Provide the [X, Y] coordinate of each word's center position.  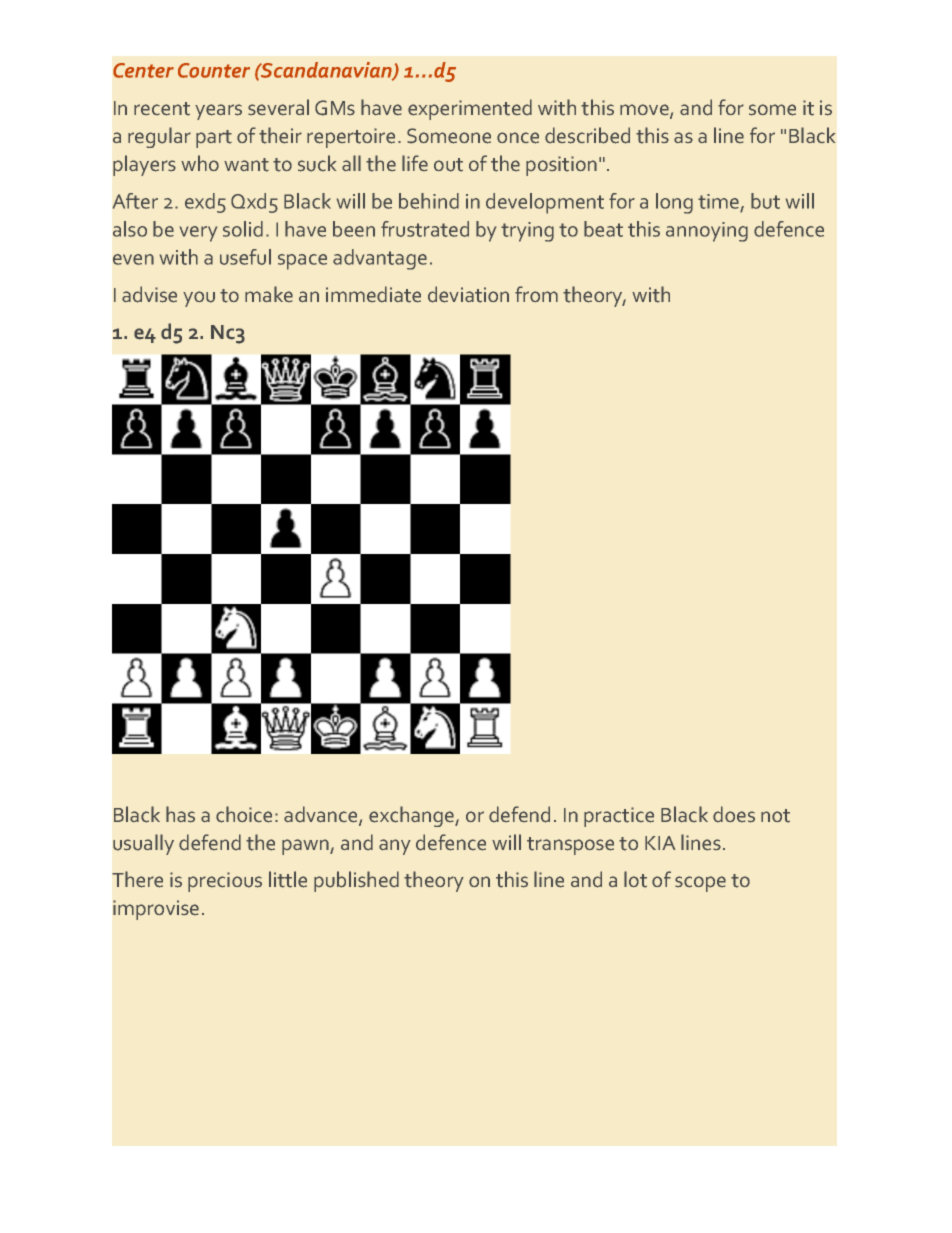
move [645, 111]
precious [225, 882]
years [218, 112]
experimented [470, 109]
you [199, 299]
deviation [468, 294]
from [536, 294]
